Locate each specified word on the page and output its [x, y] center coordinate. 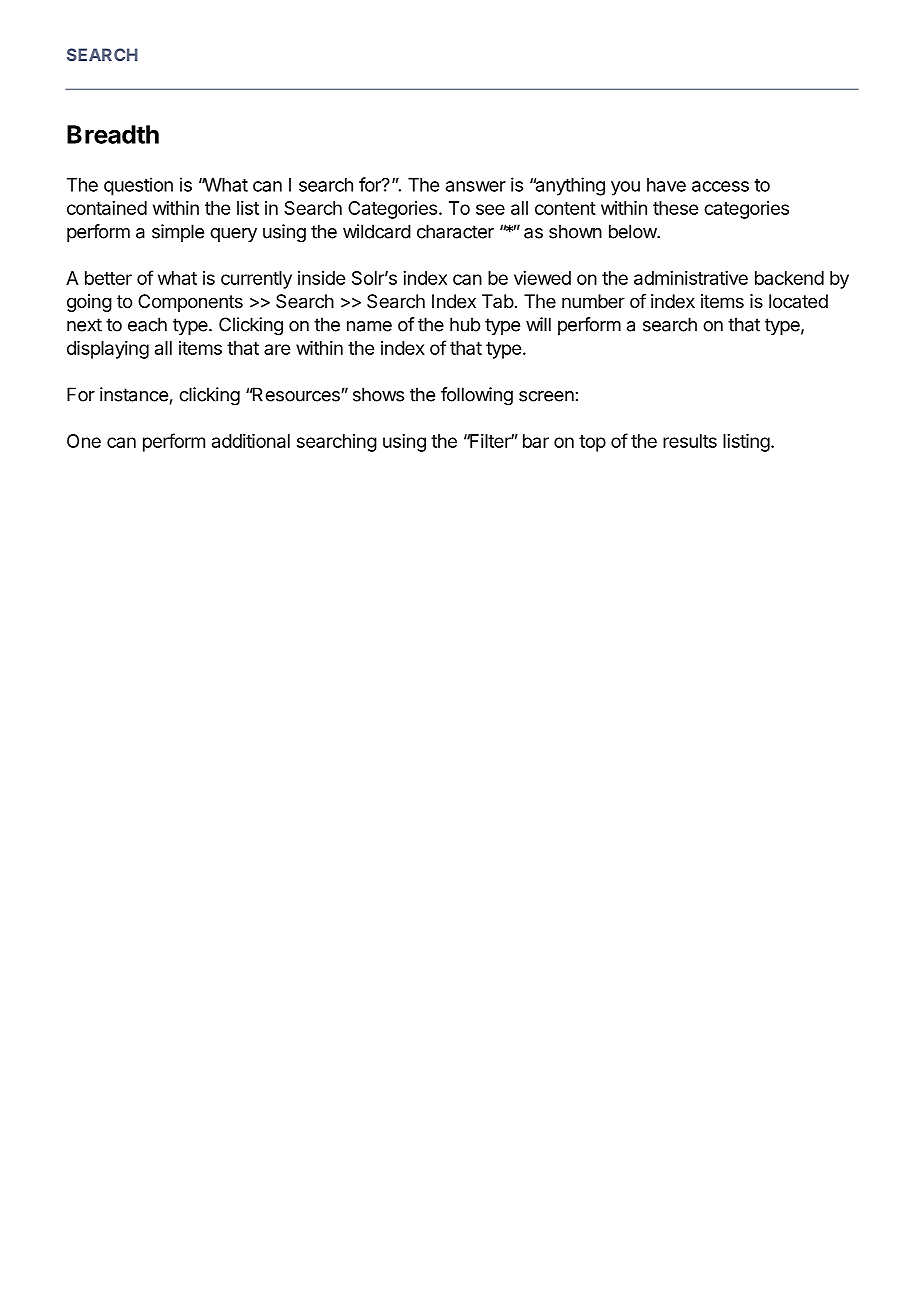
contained [107, 208]
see [490, 209]
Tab [498, 301]
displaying [108, 350]
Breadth [113, 134]
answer [476, 186]
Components [190, 303]
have [666, 185]
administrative [691, 278]
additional [251, 441]
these [675, 208]
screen [546, 396]
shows [378, 394]
